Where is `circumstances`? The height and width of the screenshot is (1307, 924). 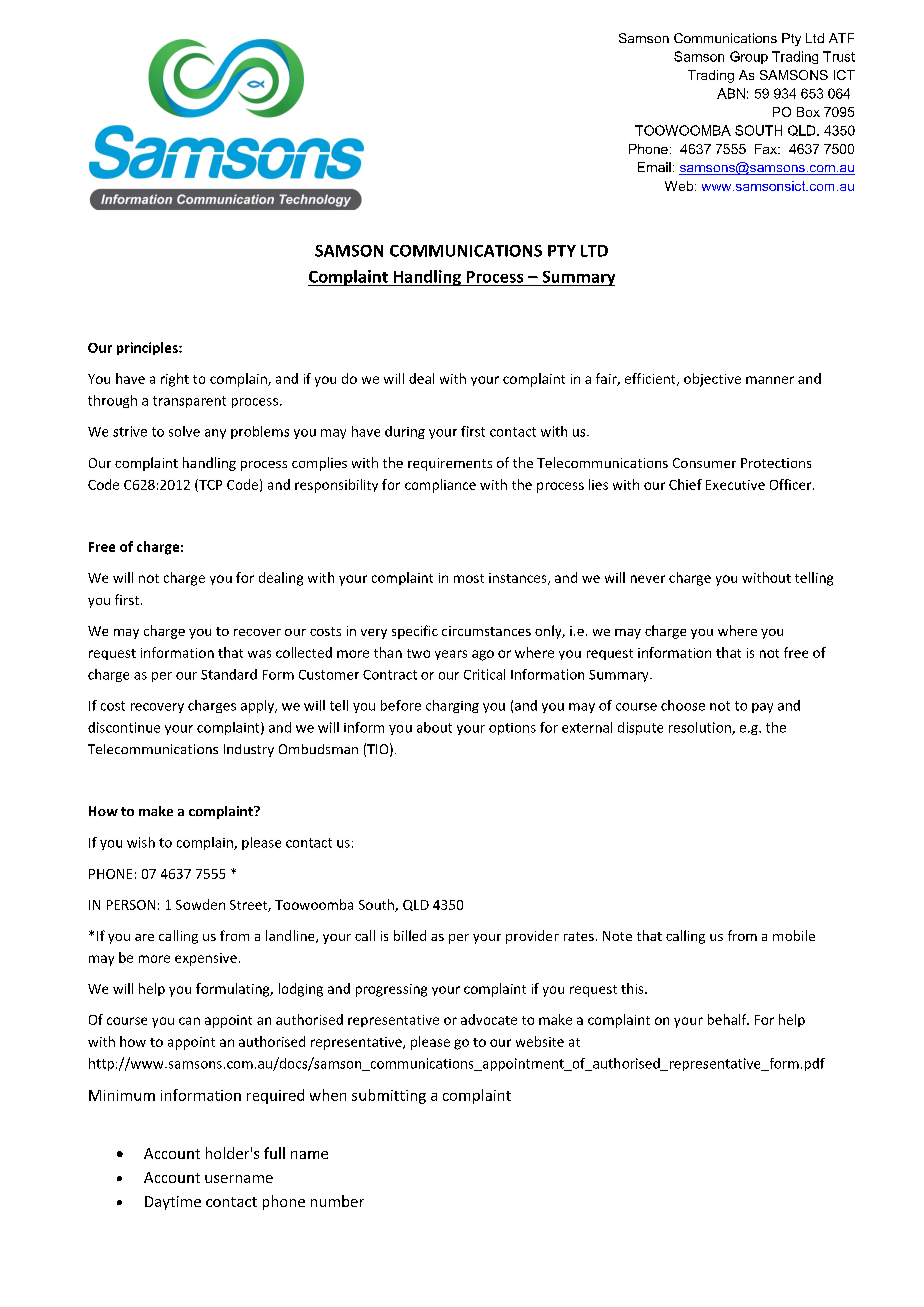 circumstances is located at coordinates (486, 631).
